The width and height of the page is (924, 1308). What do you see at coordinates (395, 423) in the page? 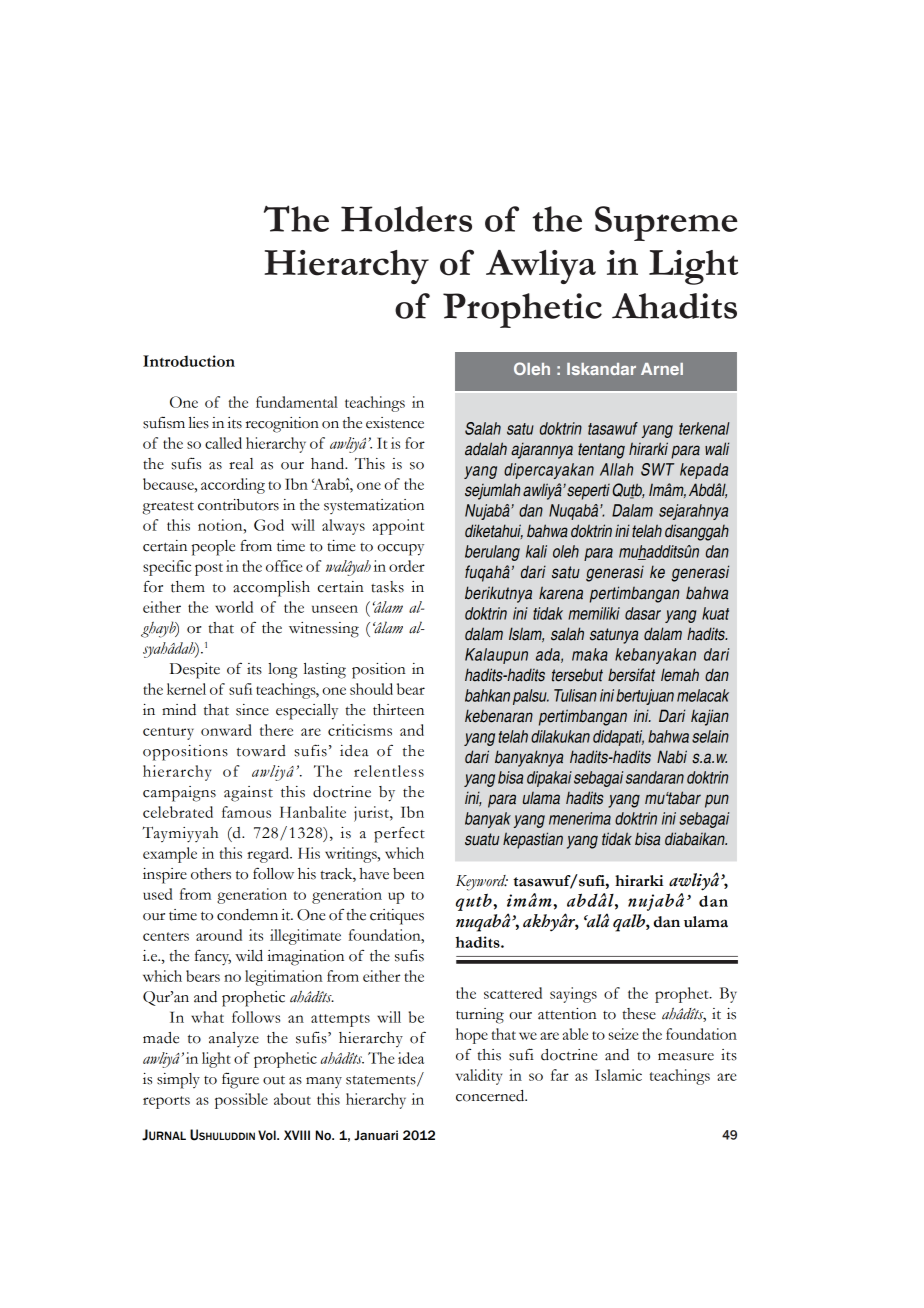
I see `existence` at bounding box center [395, 423].
